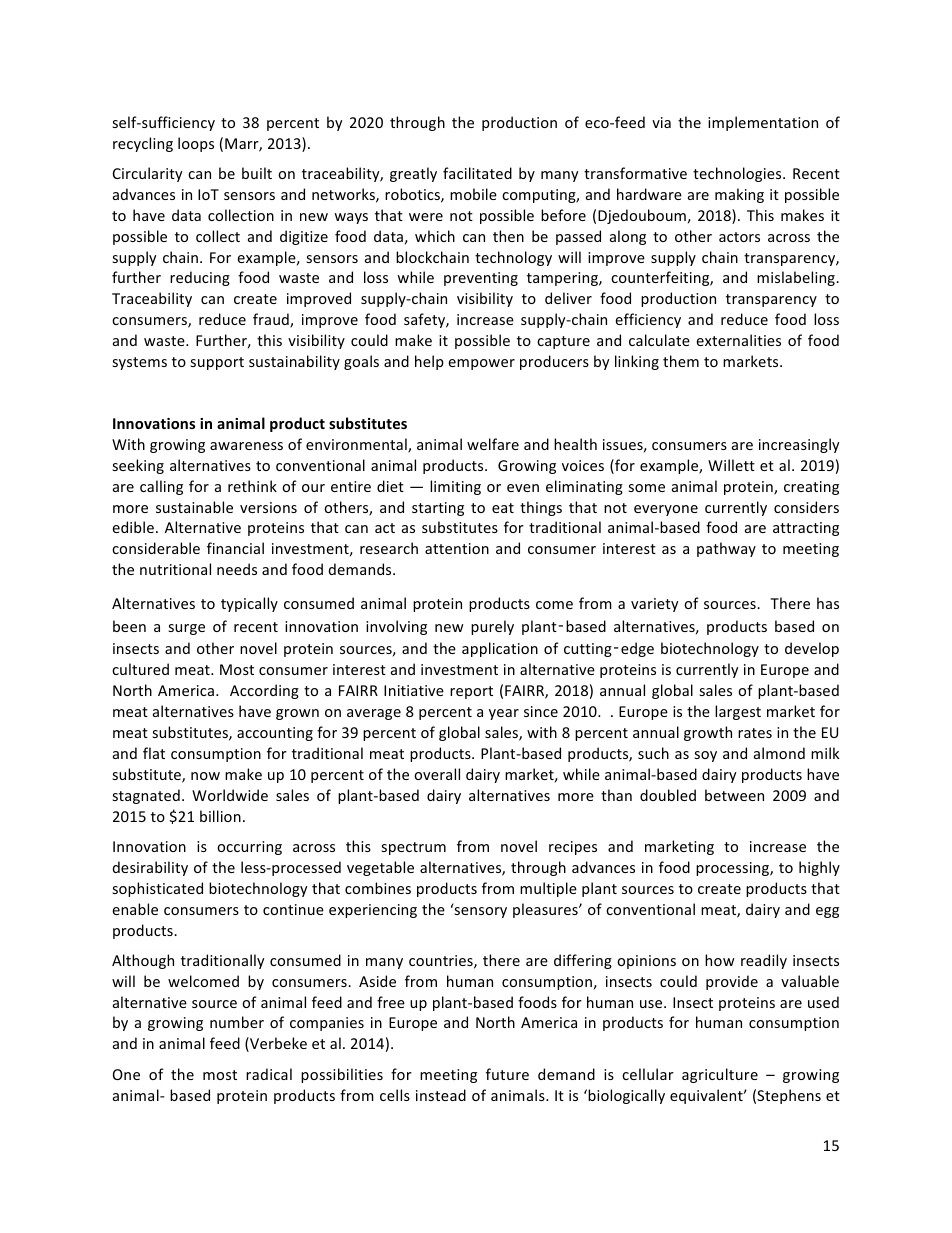 Image resolution: width=952 pixels, height=1233 pixels. I want to click on loops, so click(196, 144).
